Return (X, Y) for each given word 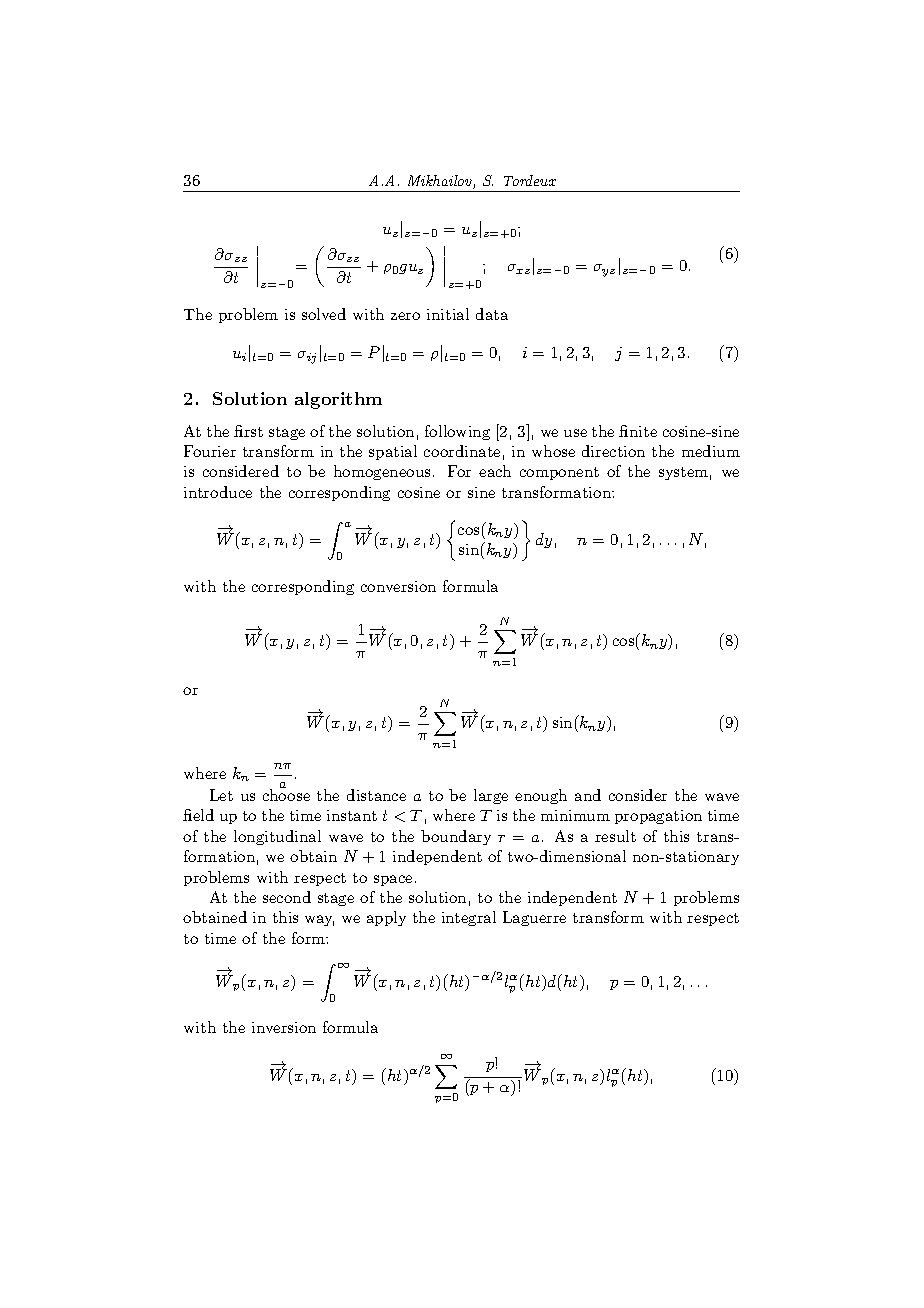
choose (286, 794)
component (559, 473)
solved (324, 314)
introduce (218, 492)
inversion (284, 1027)
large (491, 796)
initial (448, 314)
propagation (658, 817)
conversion (398, 586)
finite (638, 431)
